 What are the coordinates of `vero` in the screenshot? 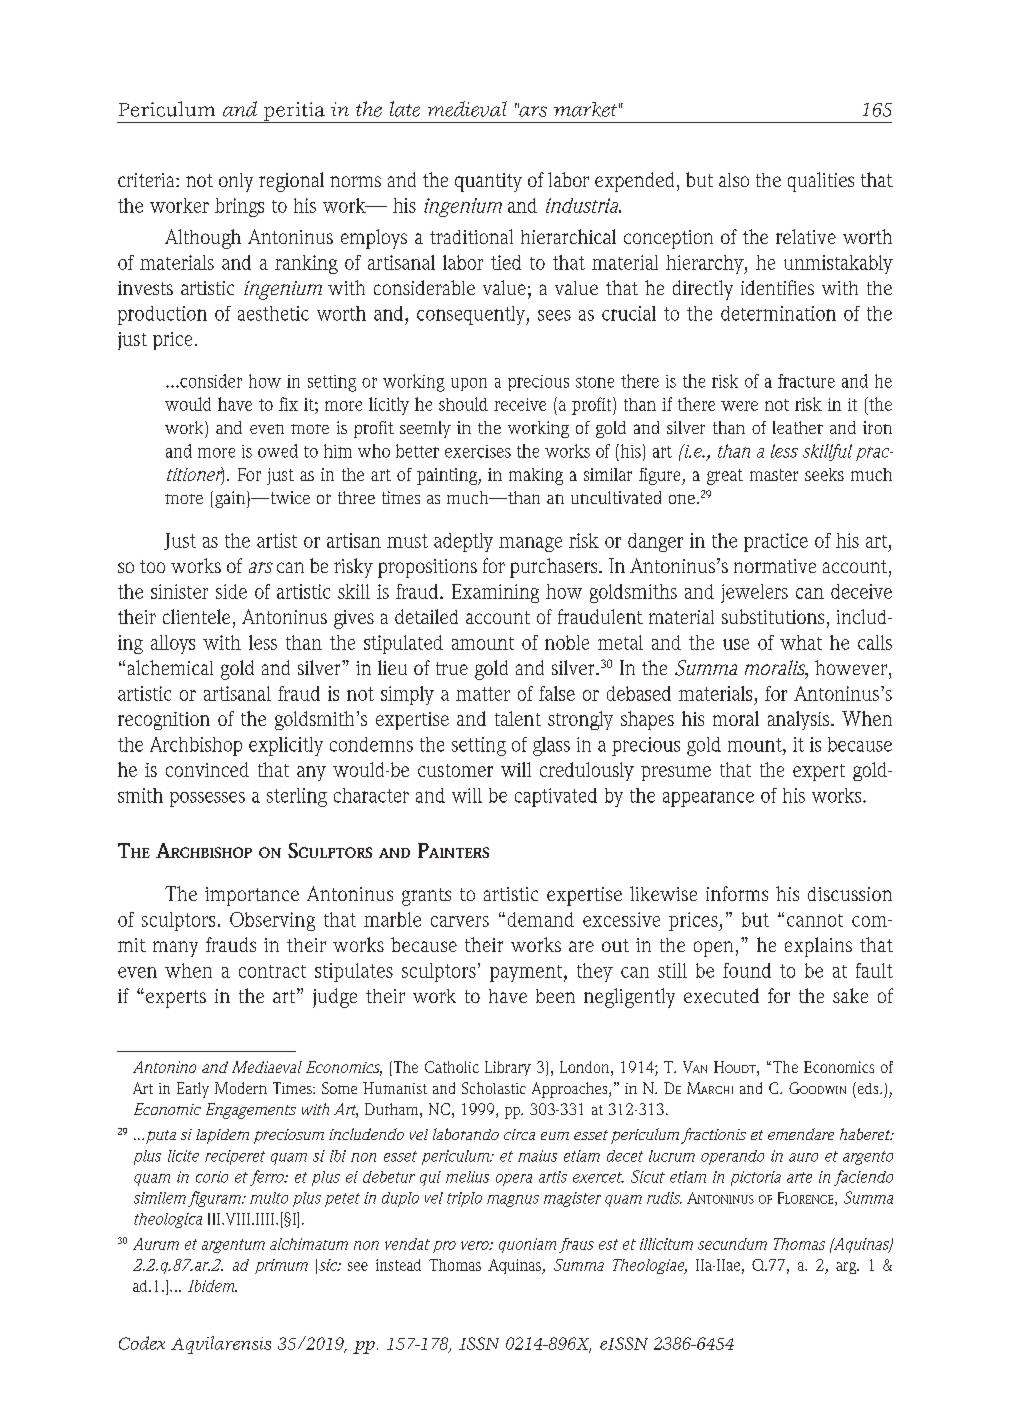 It's located at (476, 1245).
